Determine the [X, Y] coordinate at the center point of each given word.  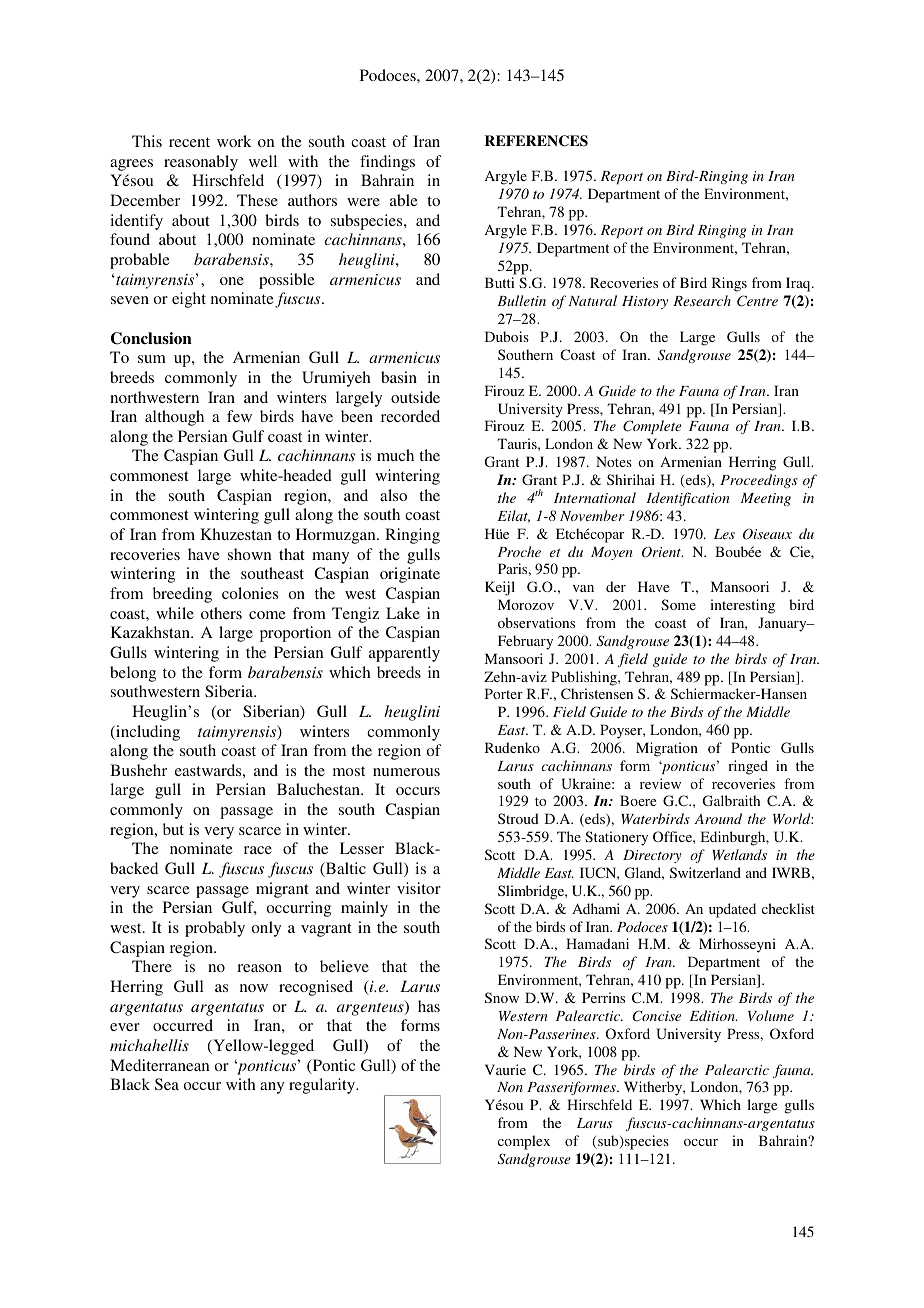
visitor [419, 888]
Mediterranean [160, 1065]
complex [524, 1142]
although [174, 418]
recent [189, 142]
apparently [404, 654]
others [221, 613]
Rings [729, 284]
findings [387, 163]
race [258, 850]
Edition [713, 1015]
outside [415, 397]
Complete [652, 427]
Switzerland [705, 872]
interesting [742, 606]
